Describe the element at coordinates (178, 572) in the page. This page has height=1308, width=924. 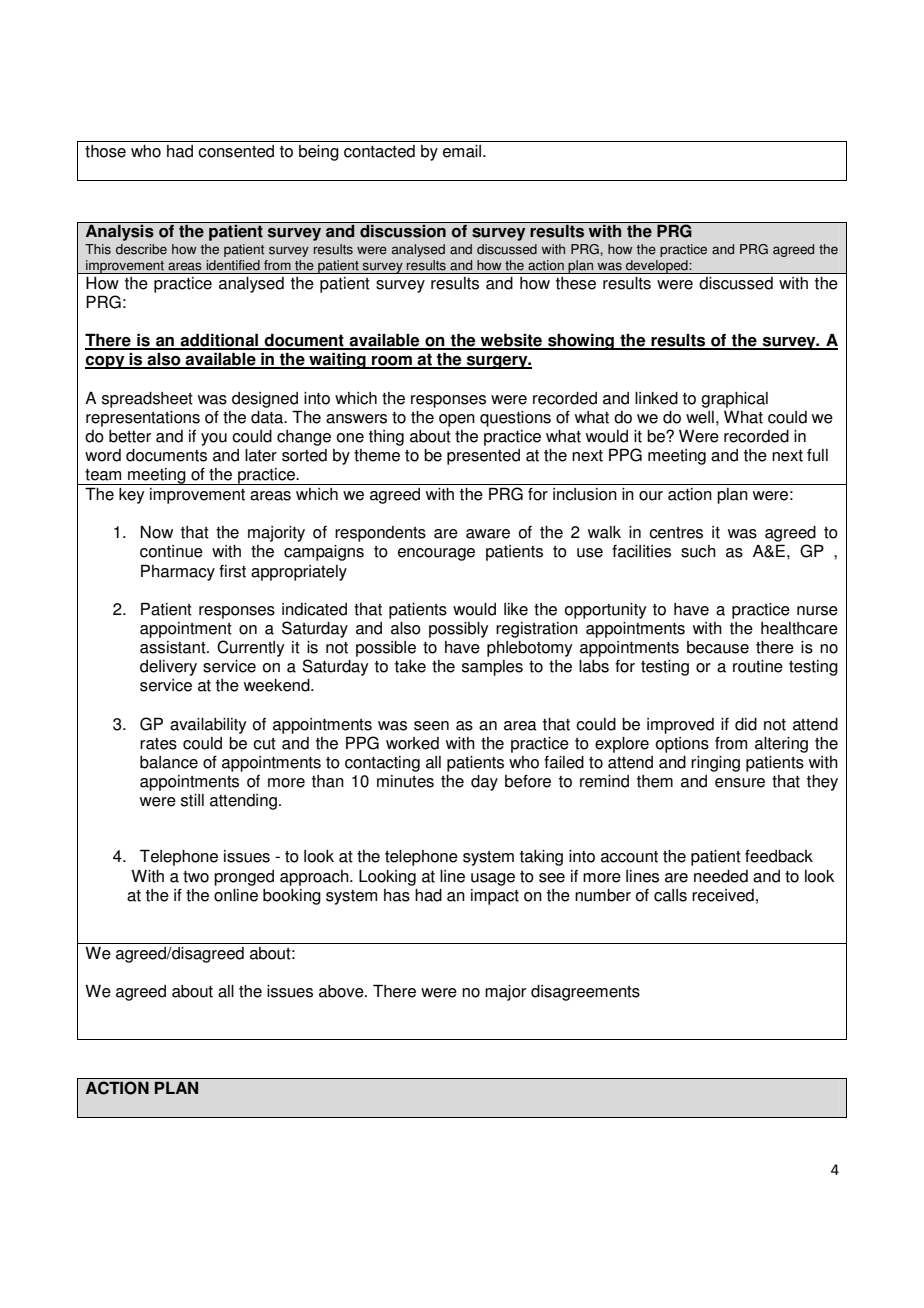
I see `Pharmacy` at that location.
